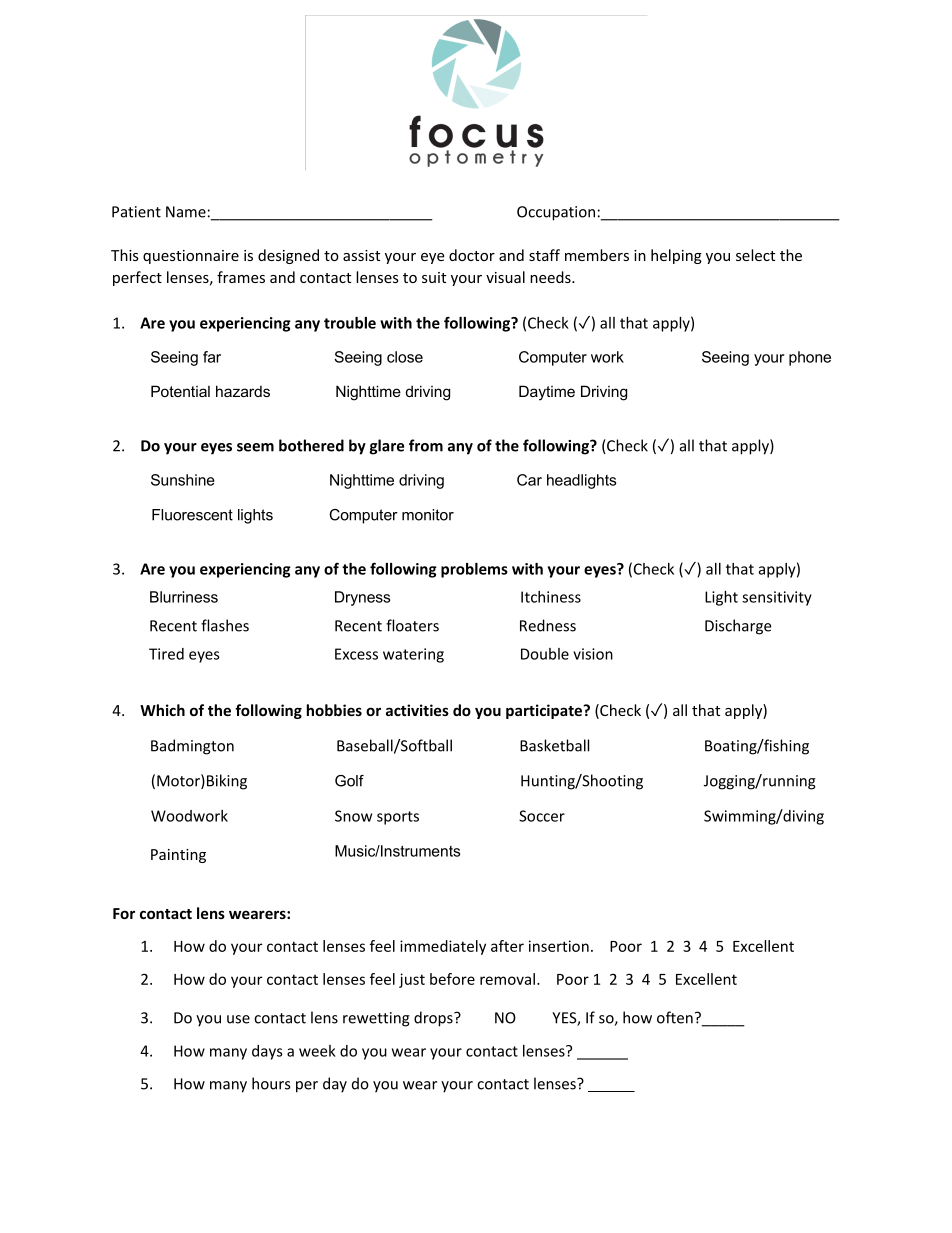  Describe the element at coordinates (474, 570) in the screenshot. I see `problems` at that location.
